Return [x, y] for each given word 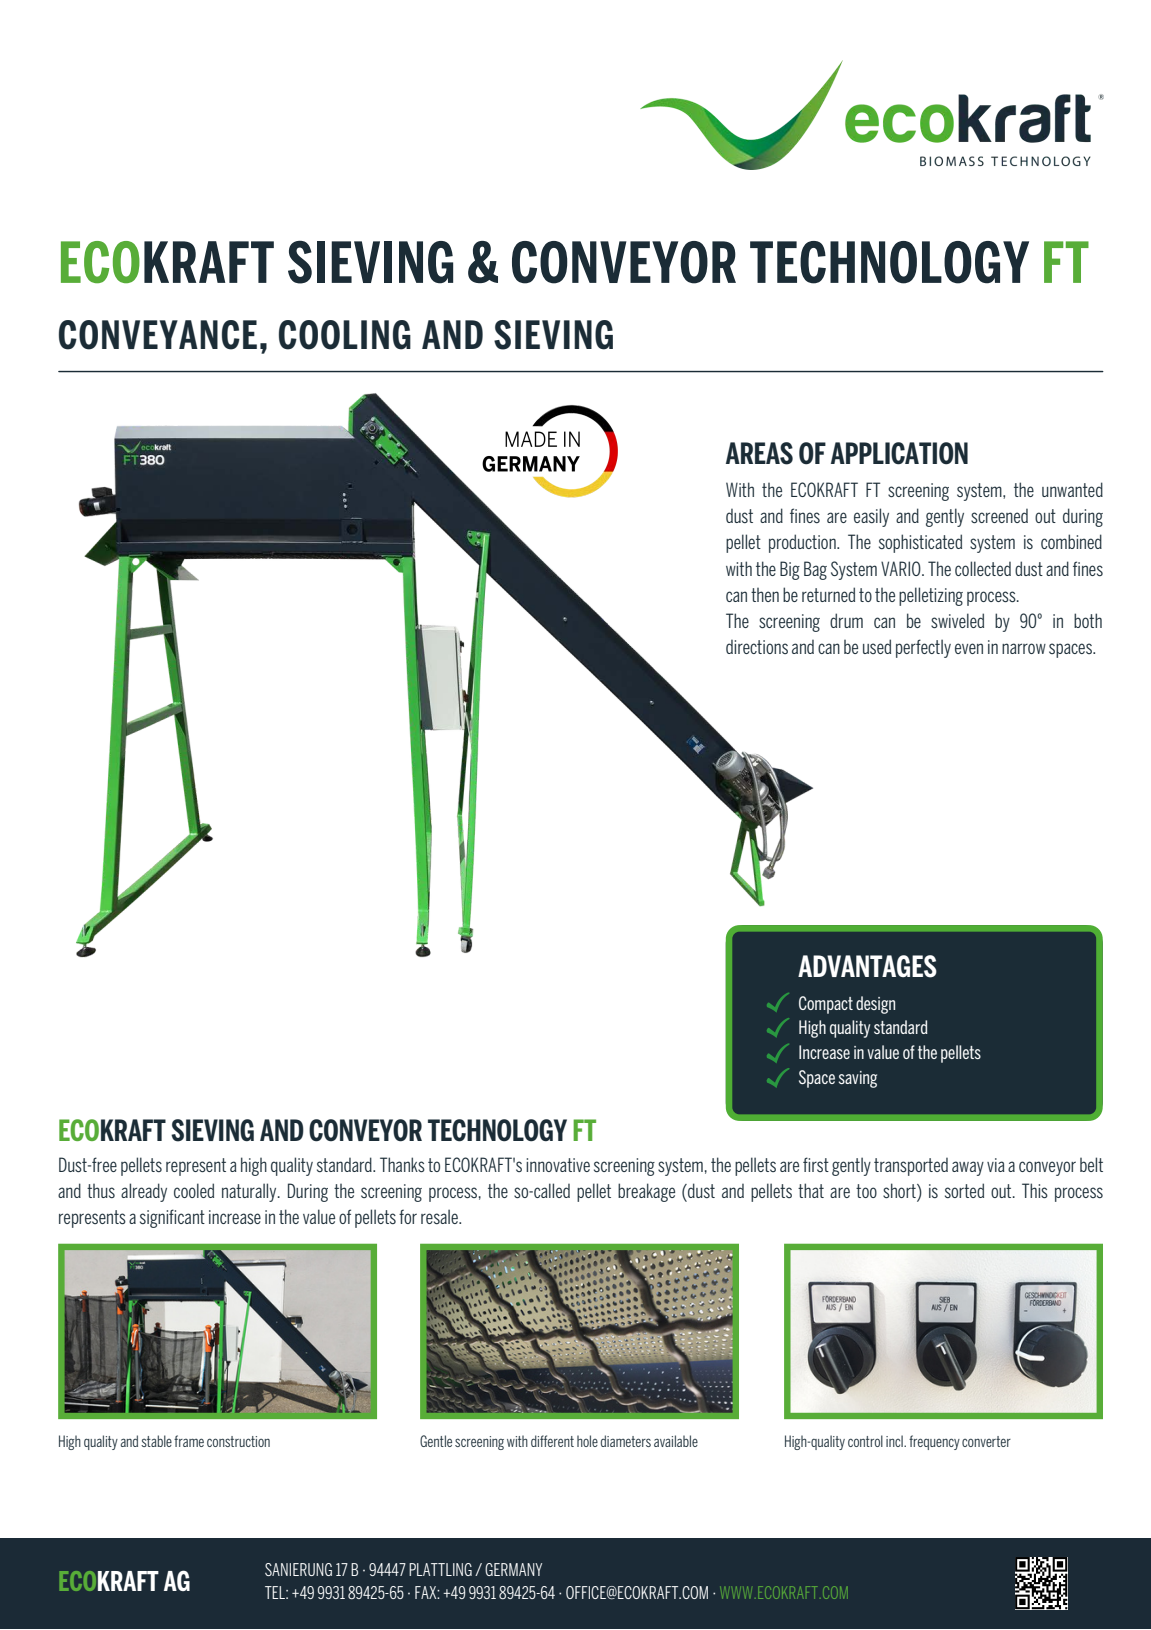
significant [172, 1218]
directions [757, 647]
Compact [826, 1005]
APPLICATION [899, 453]
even [969, 648]
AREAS [759, 453]
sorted [964, 1190]
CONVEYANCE [158, 335]
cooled [194, 1190]
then [765, 595]
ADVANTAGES [867, 966]
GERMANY [513, 1569]
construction [238, 1441]
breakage [646, 1192]
